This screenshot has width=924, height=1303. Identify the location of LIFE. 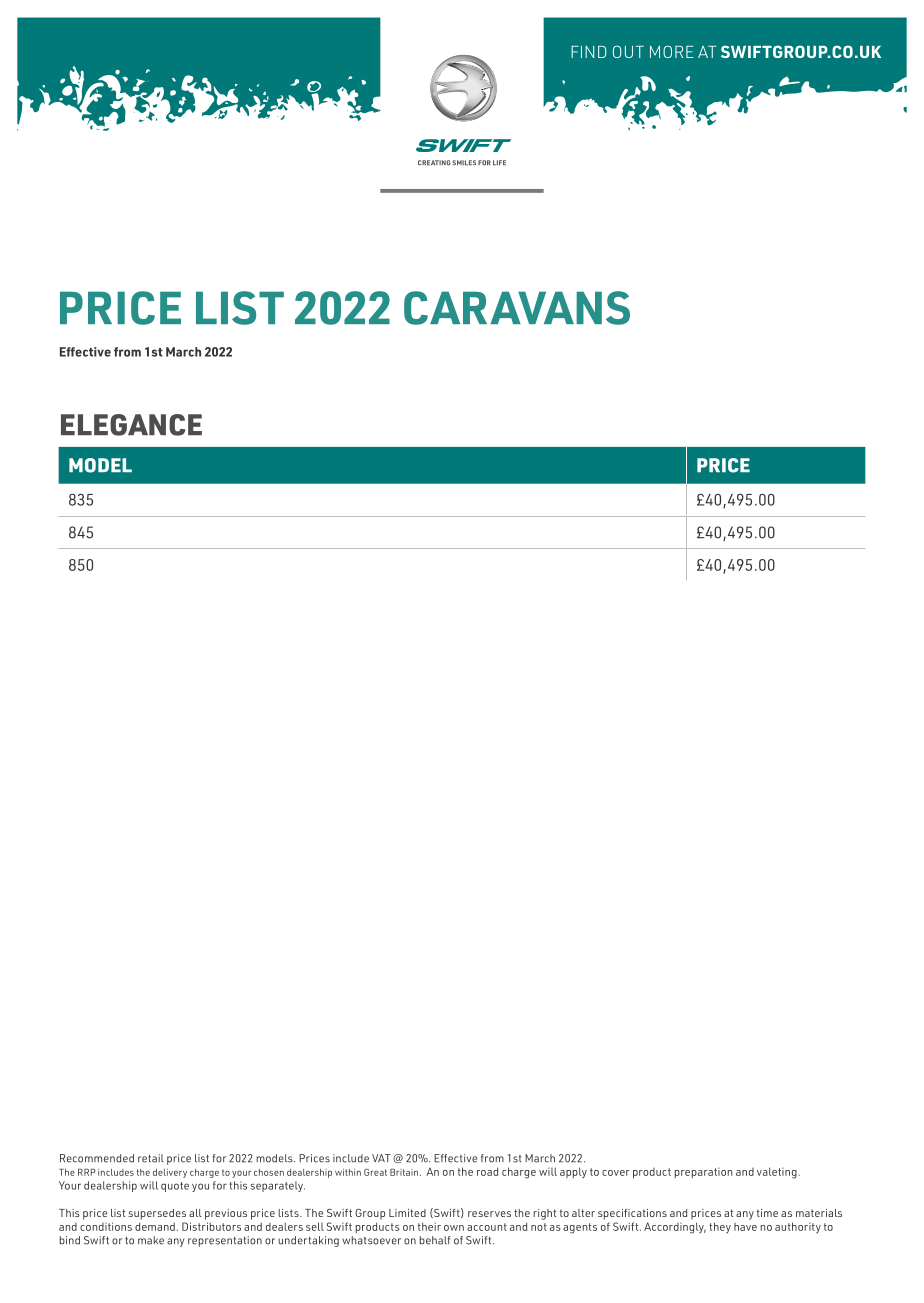
(499, 162).
